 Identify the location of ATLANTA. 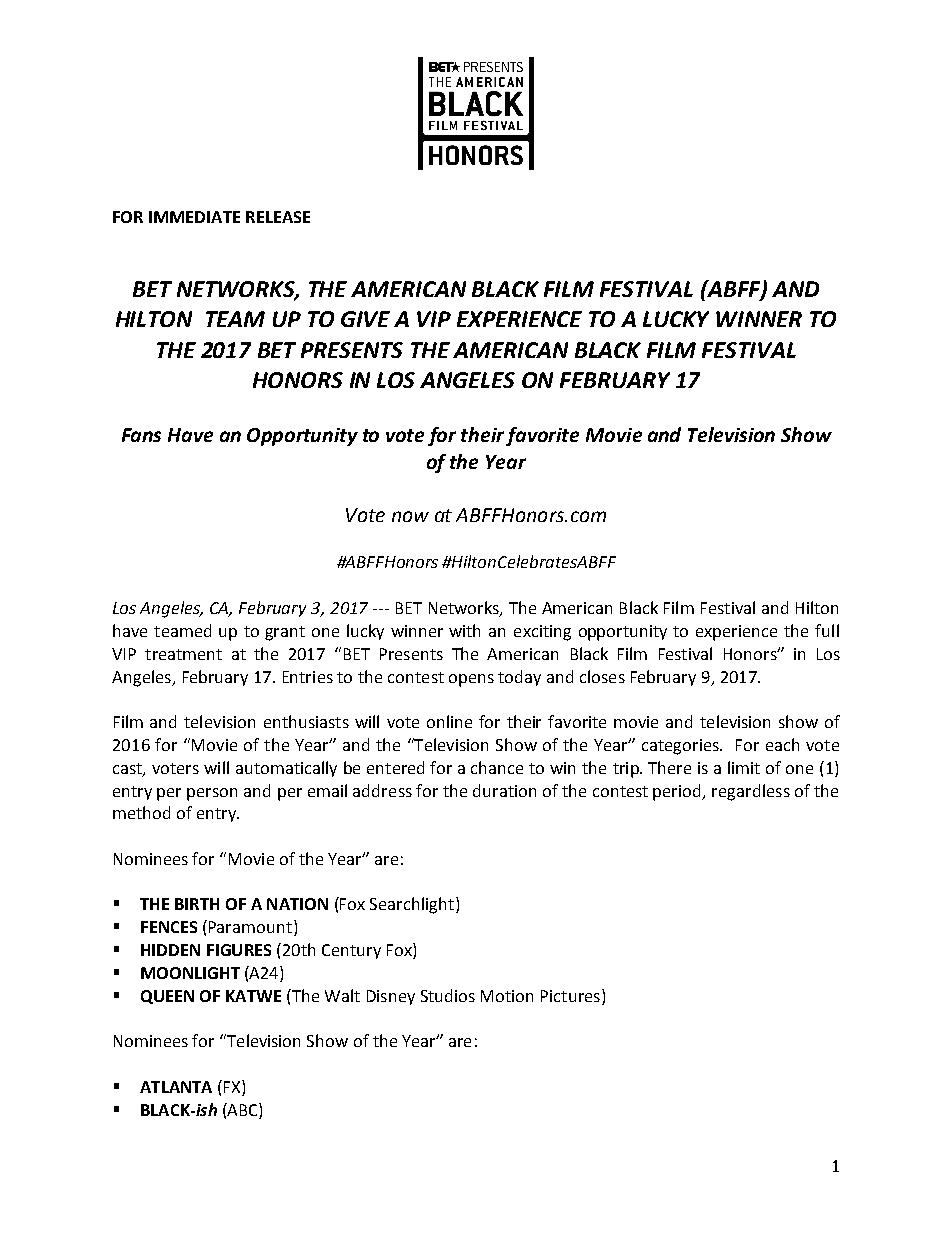
(176, 1087).
